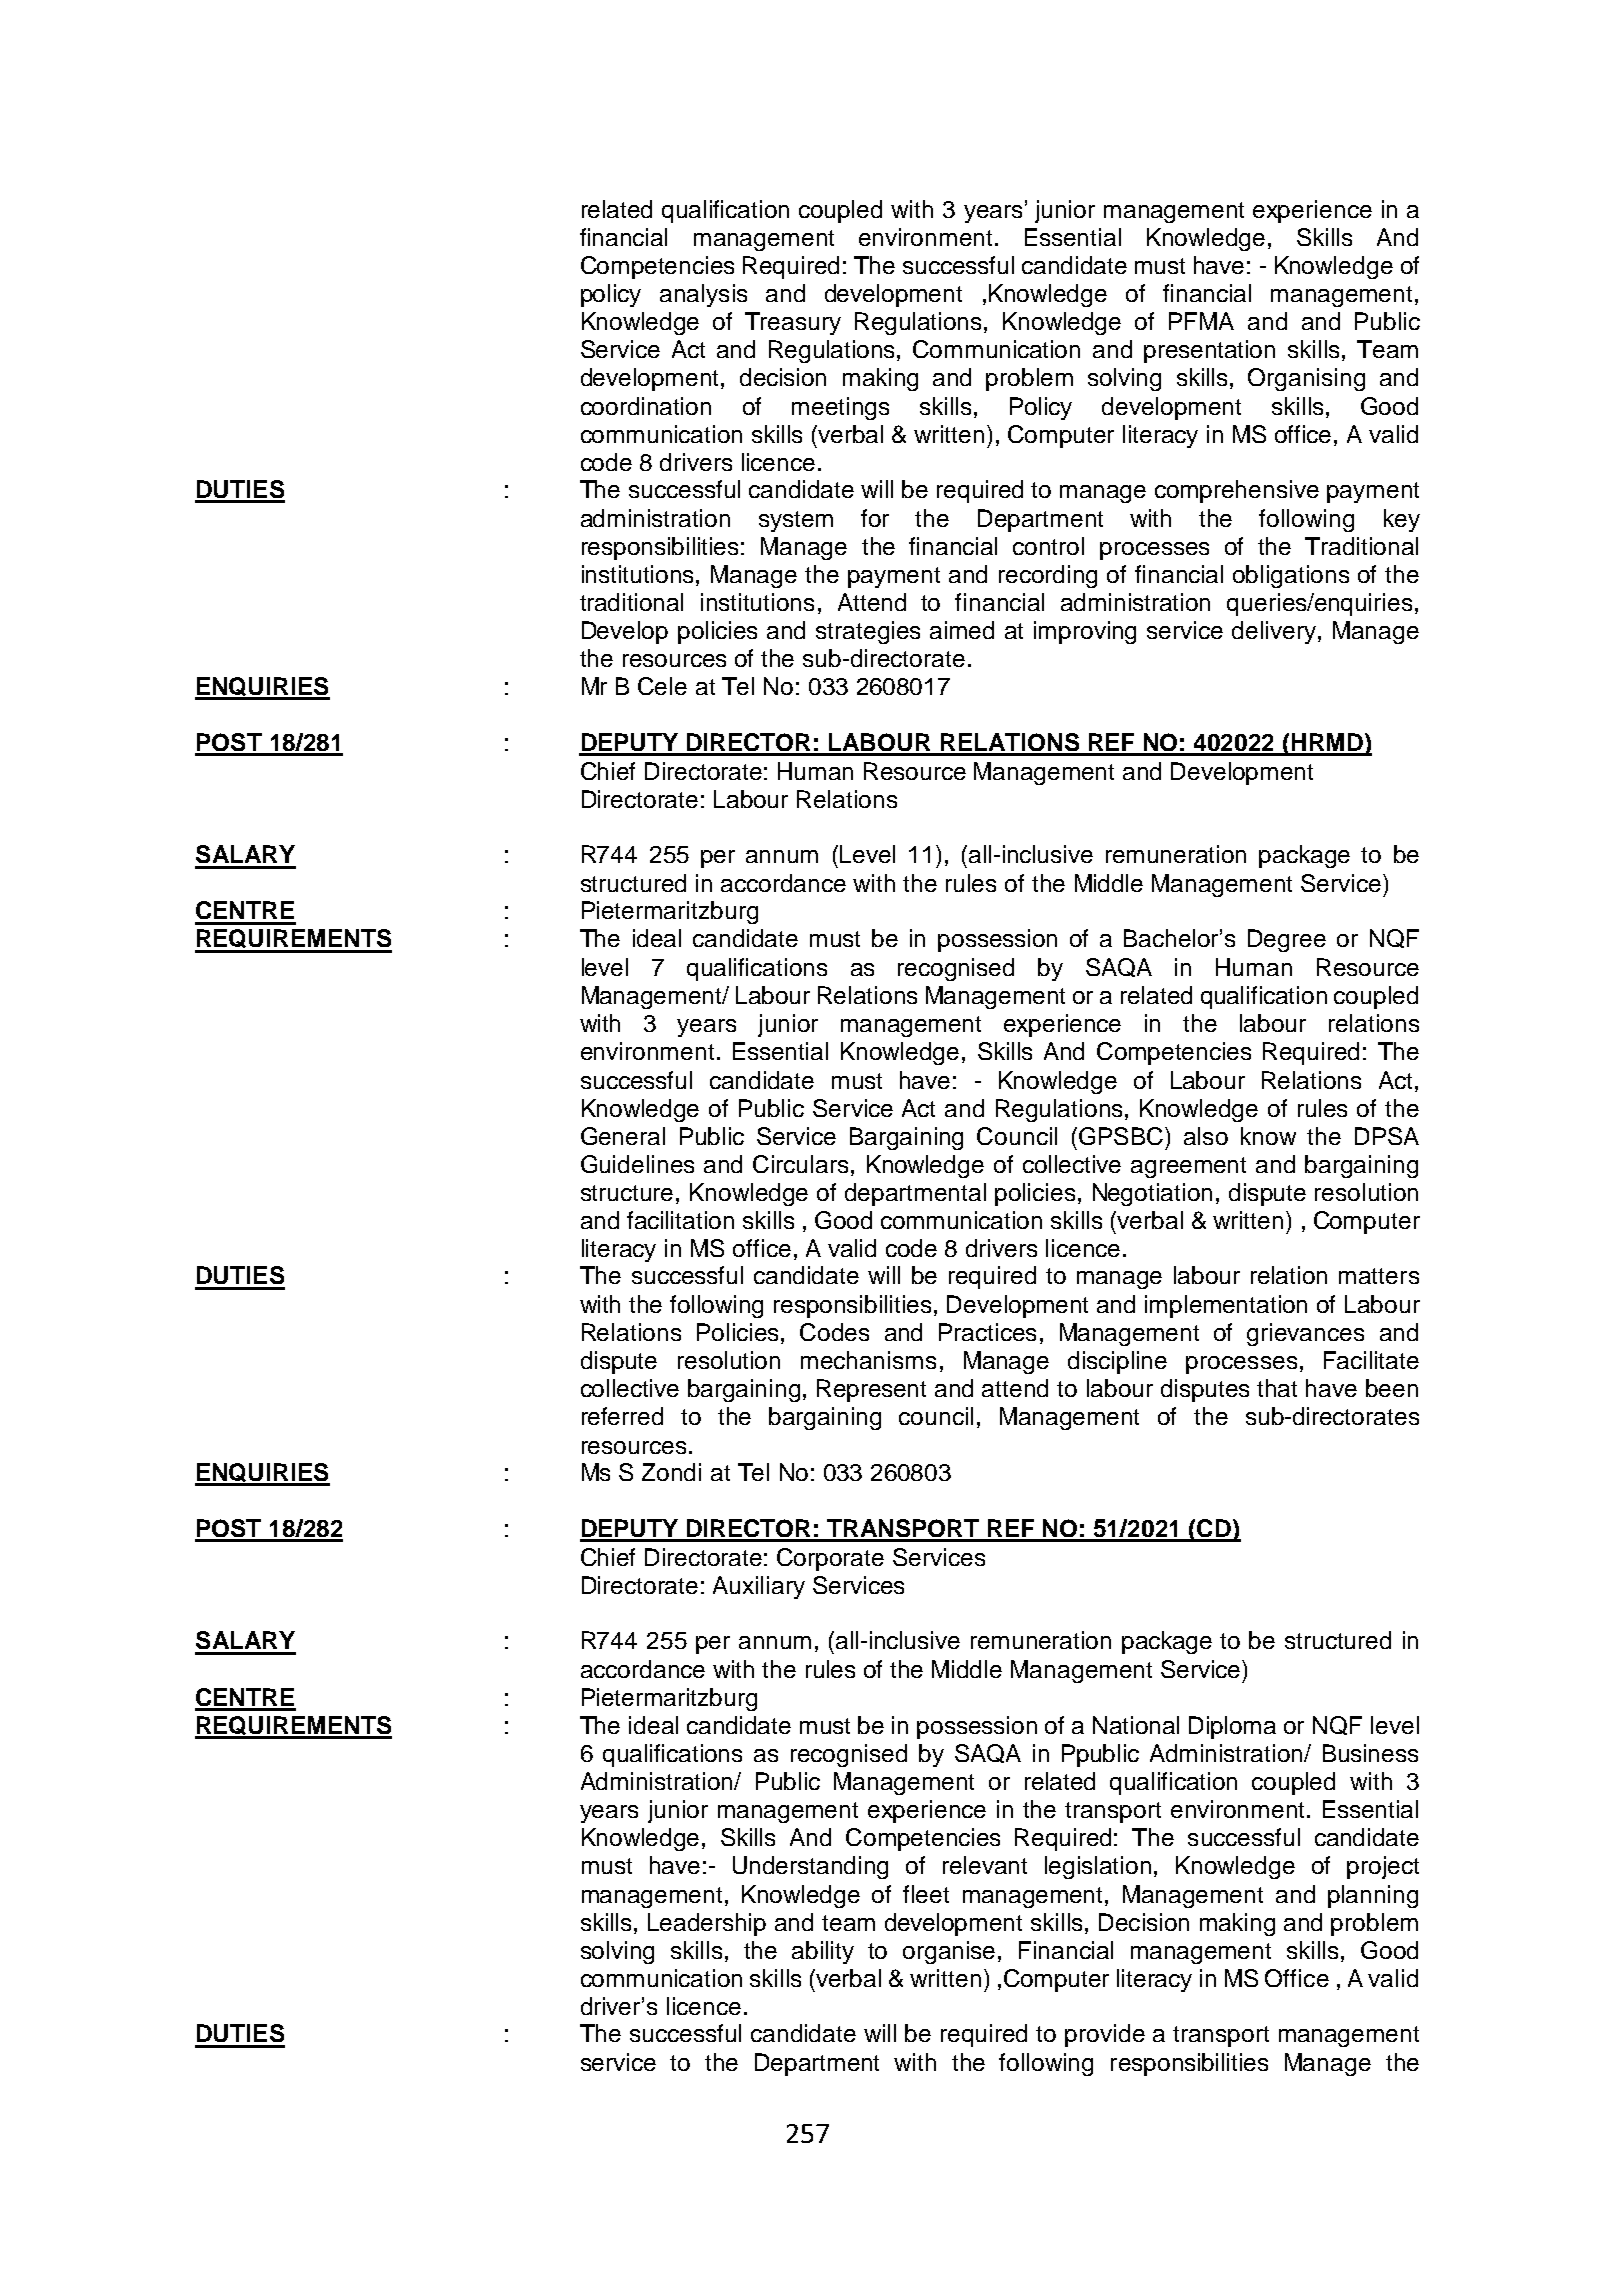 Image resolution: width=1615 pixels, height=2284 pixels. What do you see at coordinates (707, 1924) in the screenshot?
I see `Leadership` at bounding box center [707, 1924].
